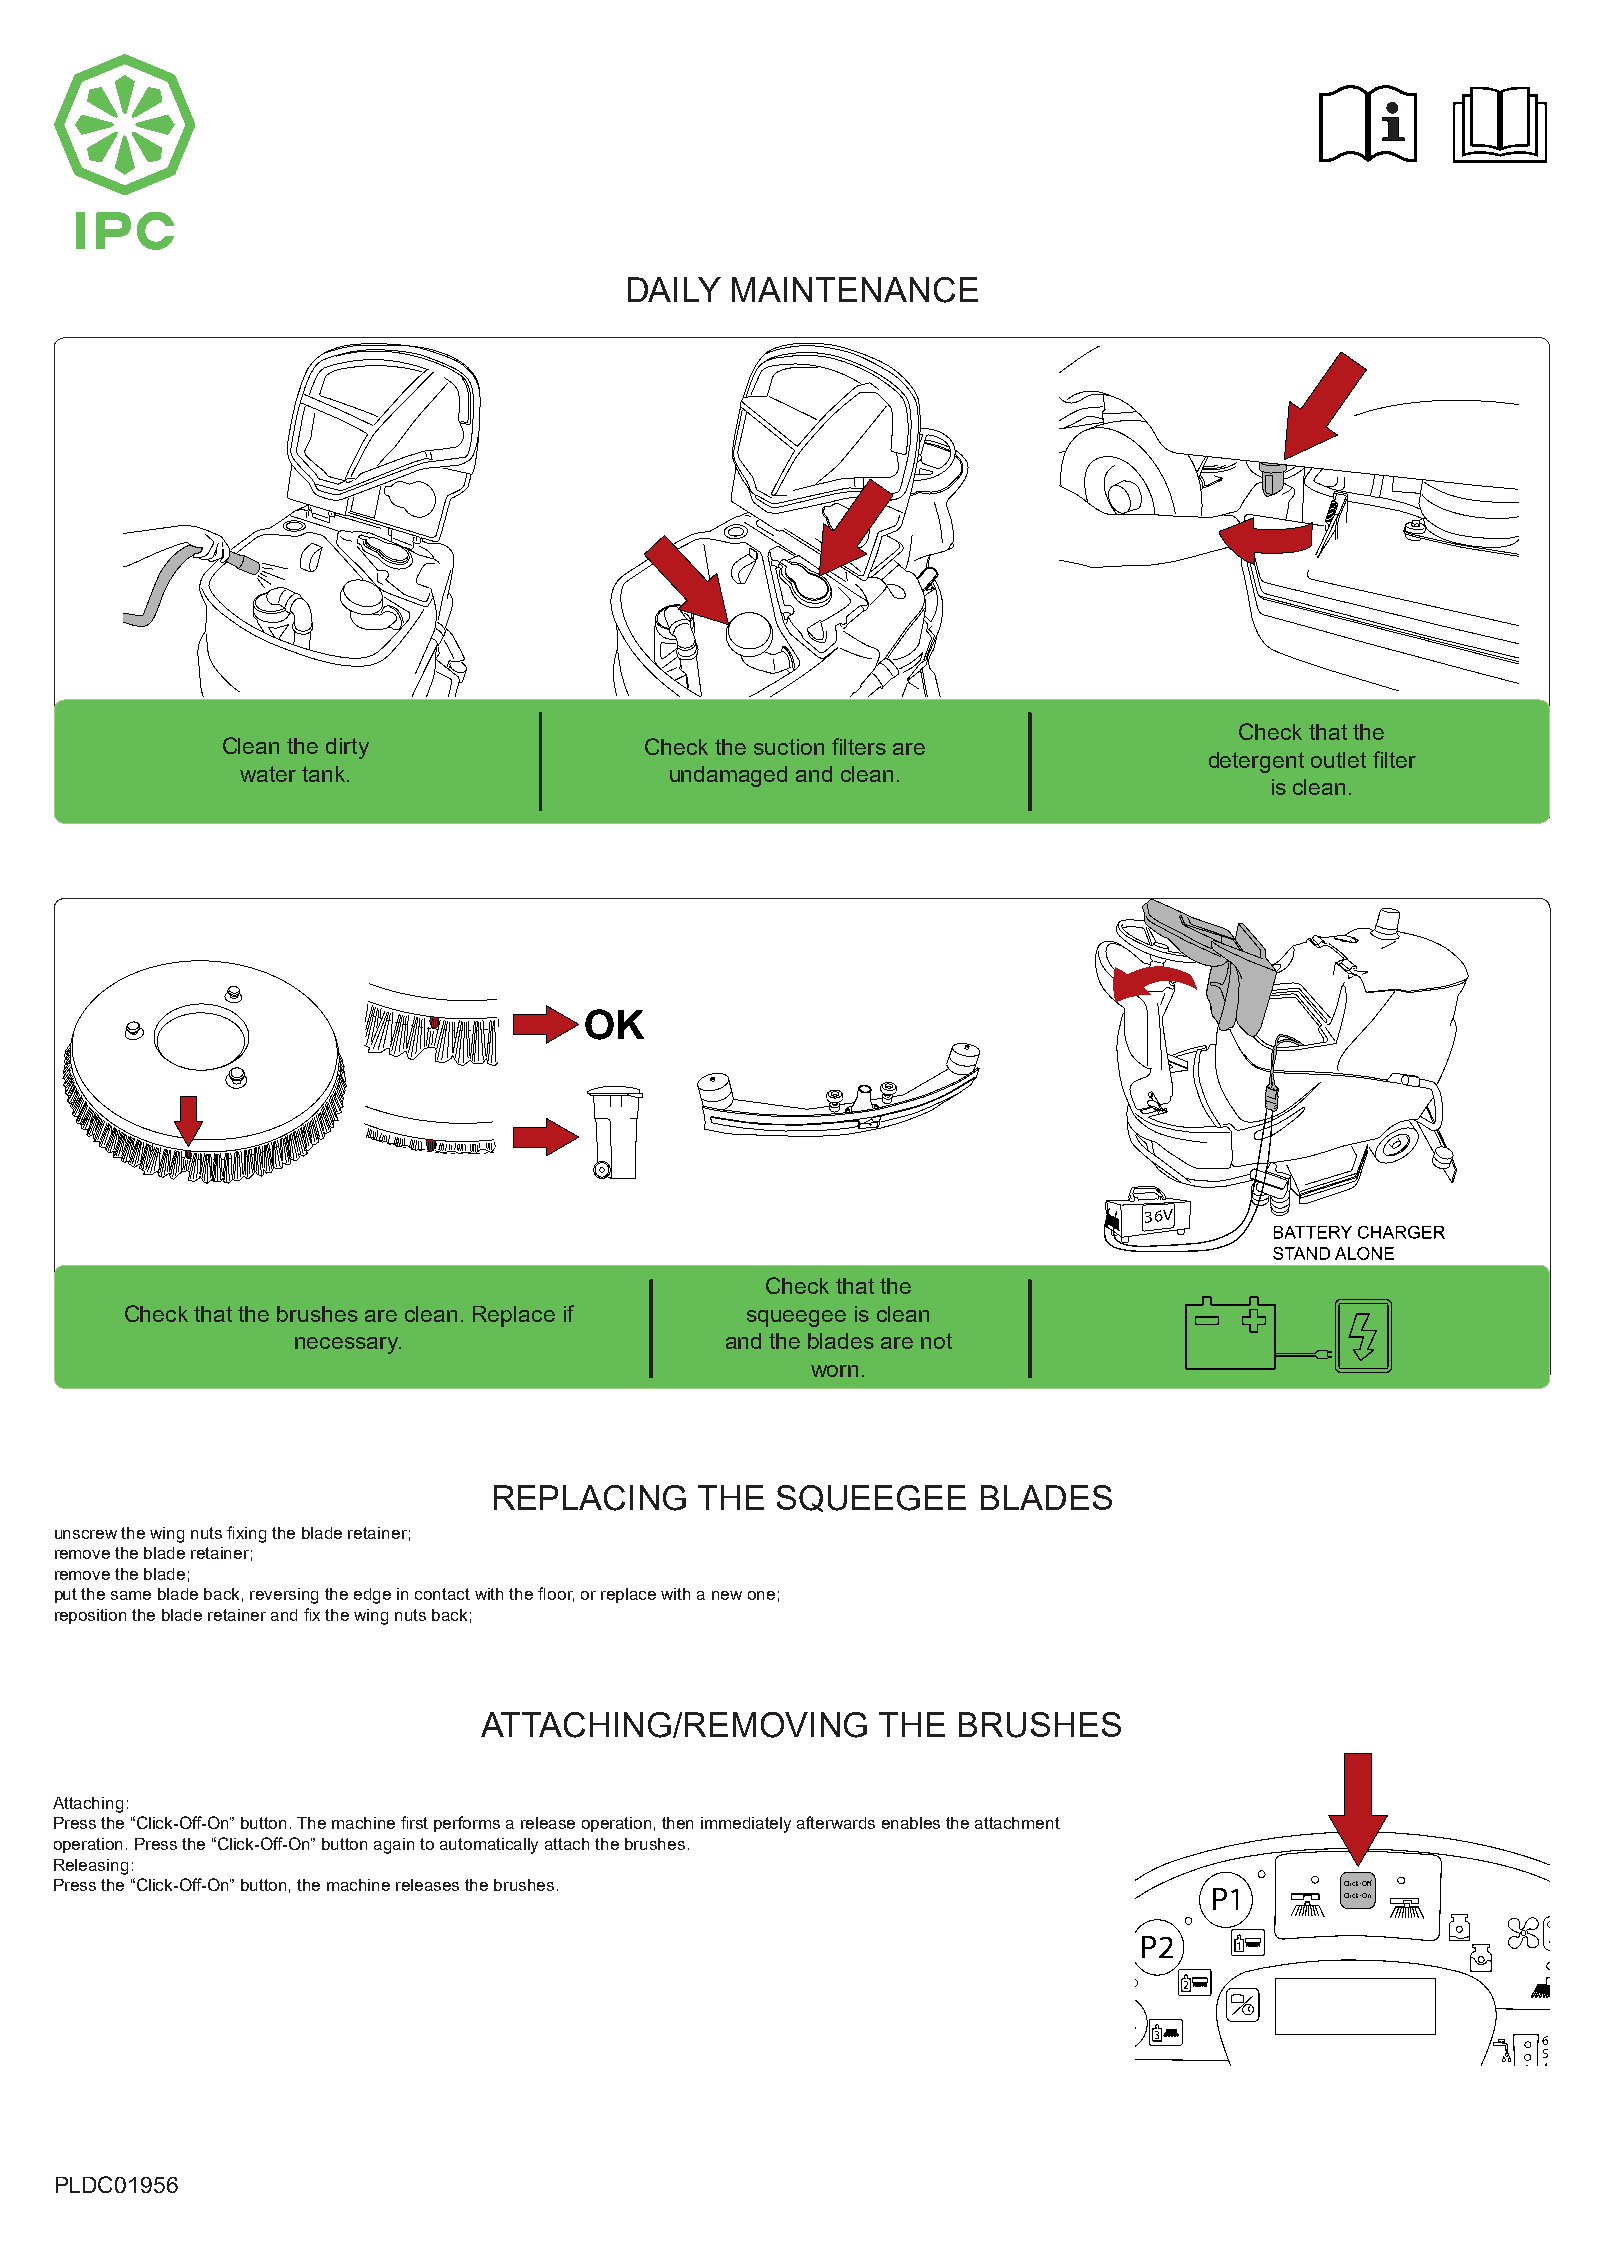 This page has width=1604, height=2268. Describe the element at coordinates (674, 289) in the page. I see `DAILY` at that location.
